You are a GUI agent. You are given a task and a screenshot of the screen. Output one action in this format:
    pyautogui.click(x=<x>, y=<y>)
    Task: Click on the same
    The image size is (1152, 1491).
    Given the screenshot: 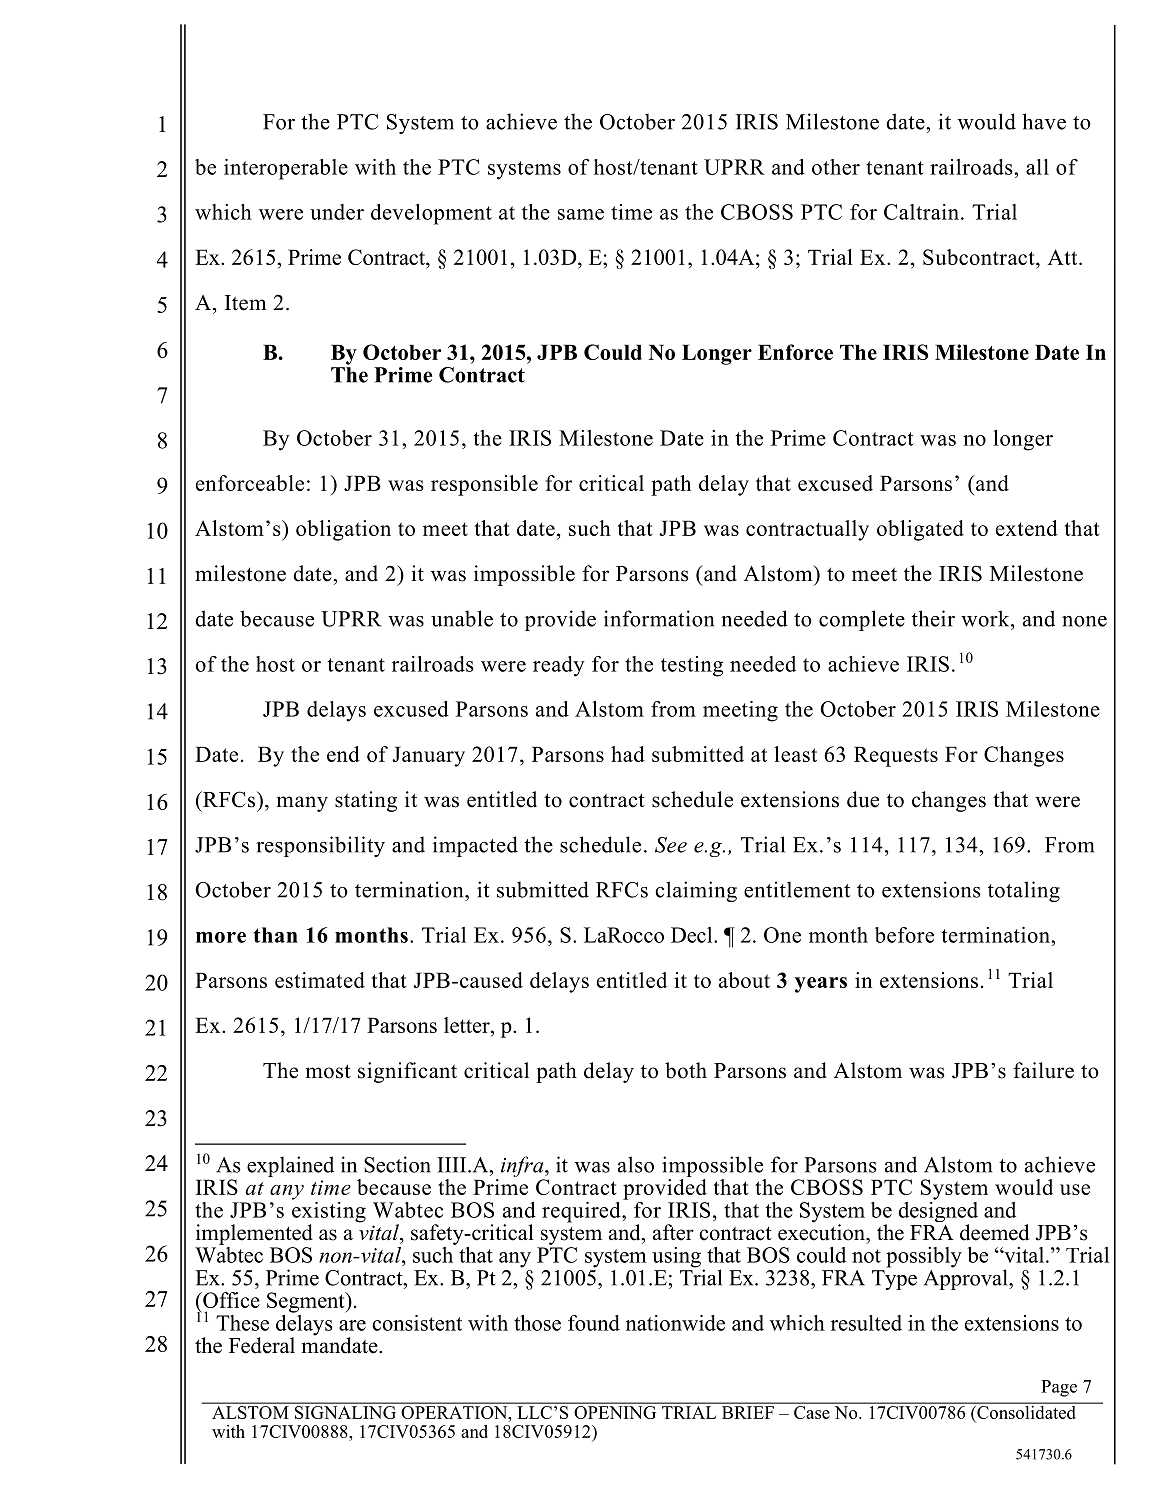 What is the action you would take?
    pyautogui.click(x=581, y=214)
